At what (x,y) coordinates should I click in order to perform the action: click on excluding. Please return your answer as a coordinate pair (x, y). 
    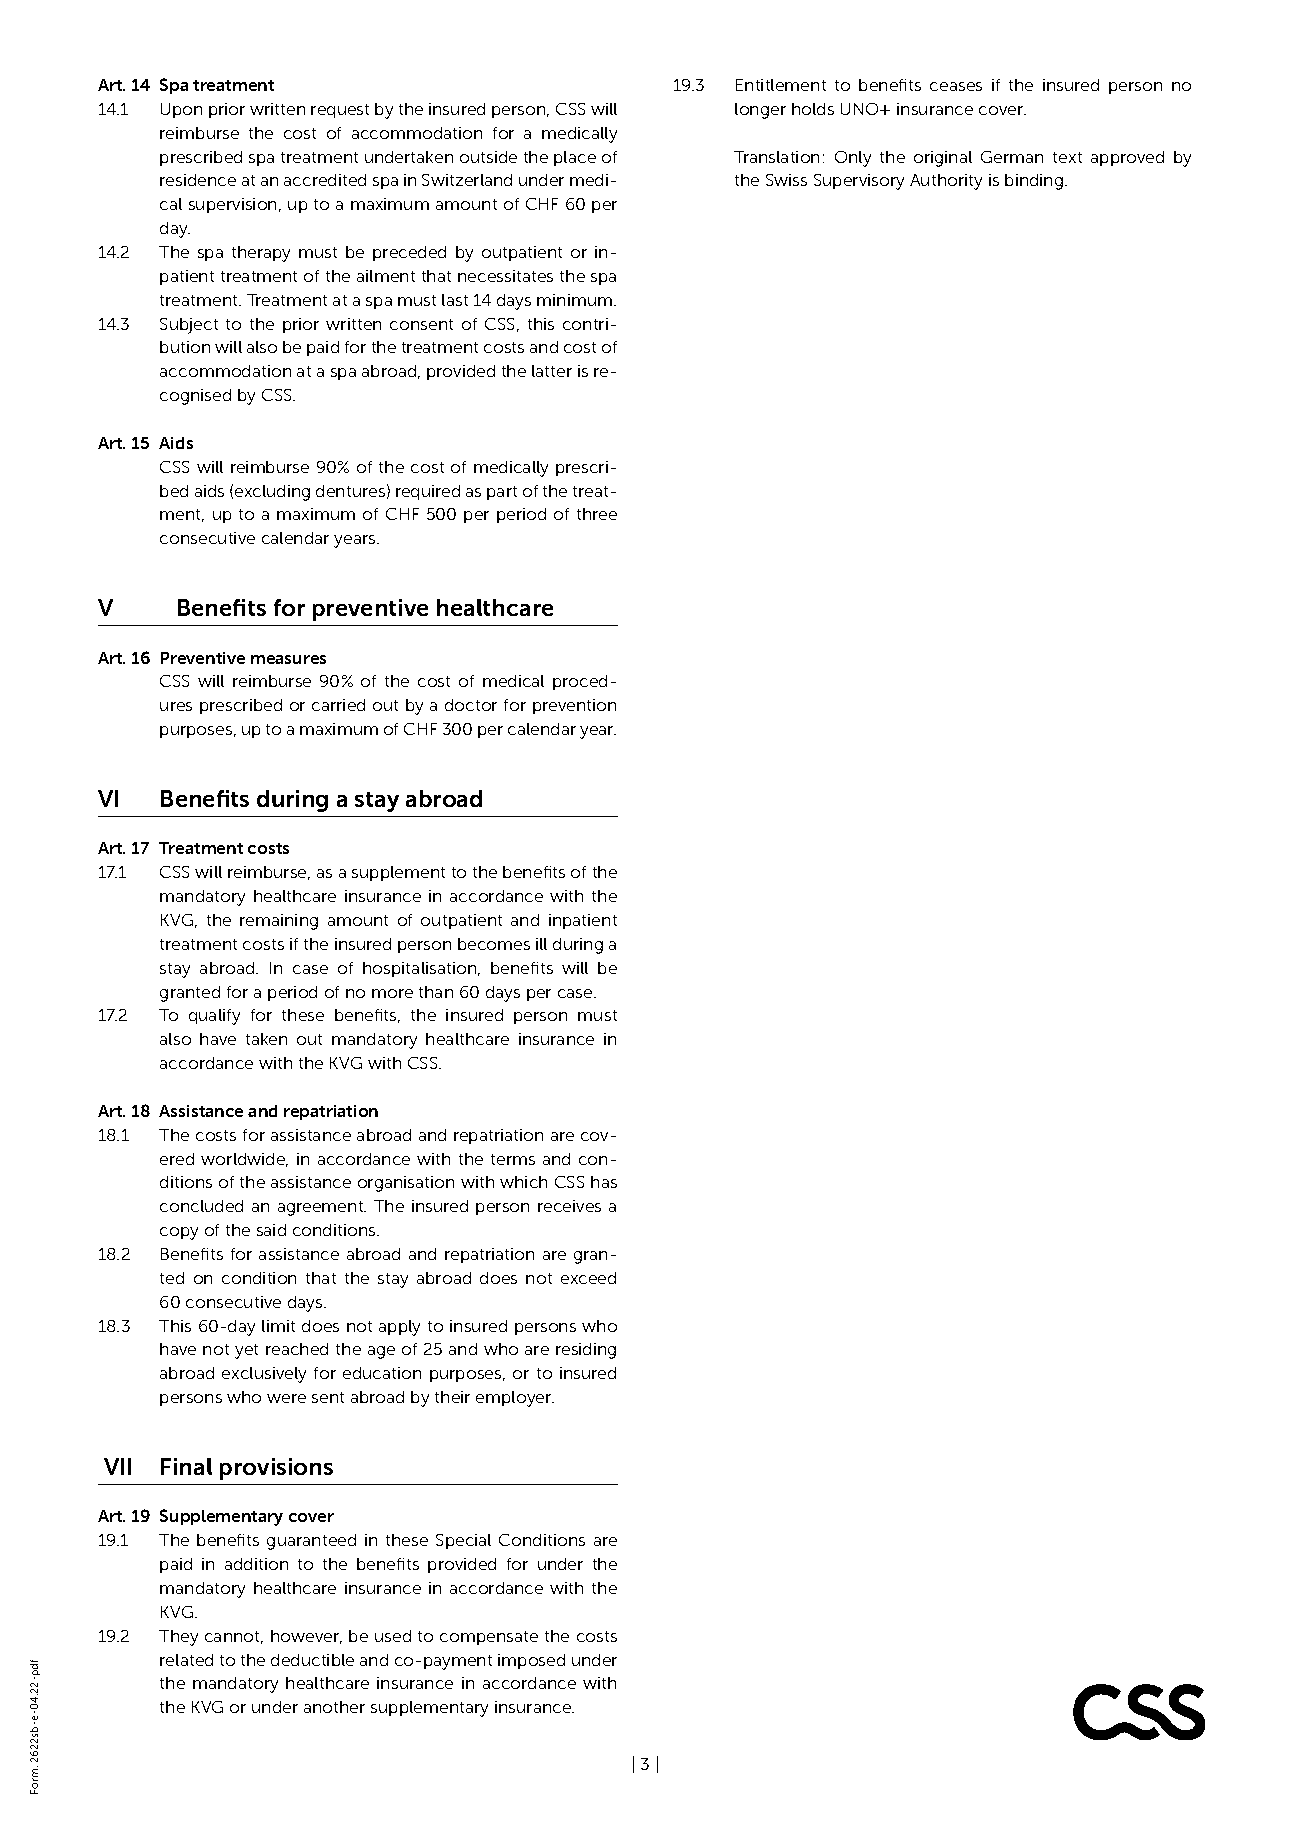
    Looking at the image, I should click on (272, 493).
